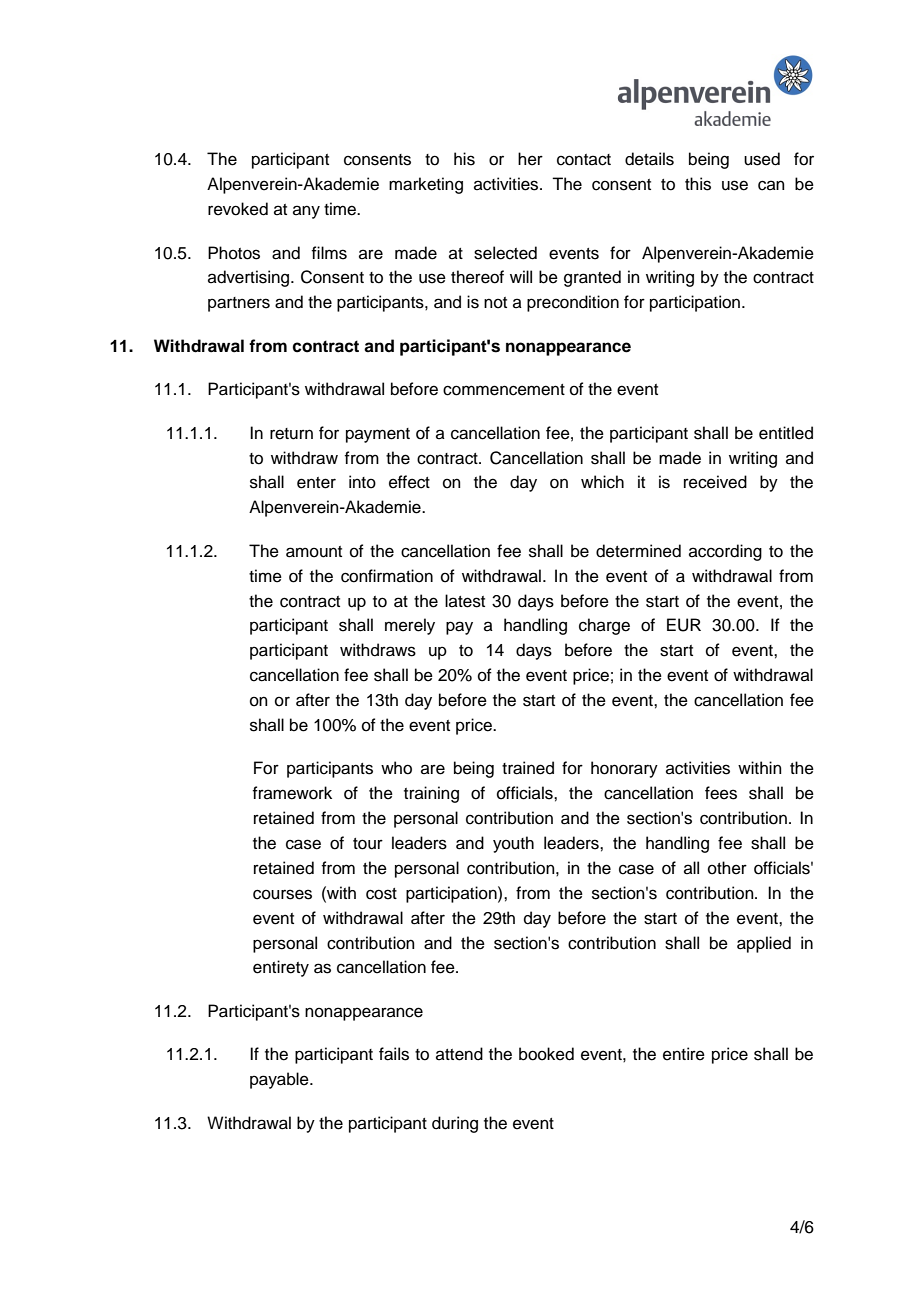 The height and width of the page is (1308, 924). What do you see at coordinates (727, 868) in the page?
I see `other` at bounding box center [727, 868].
